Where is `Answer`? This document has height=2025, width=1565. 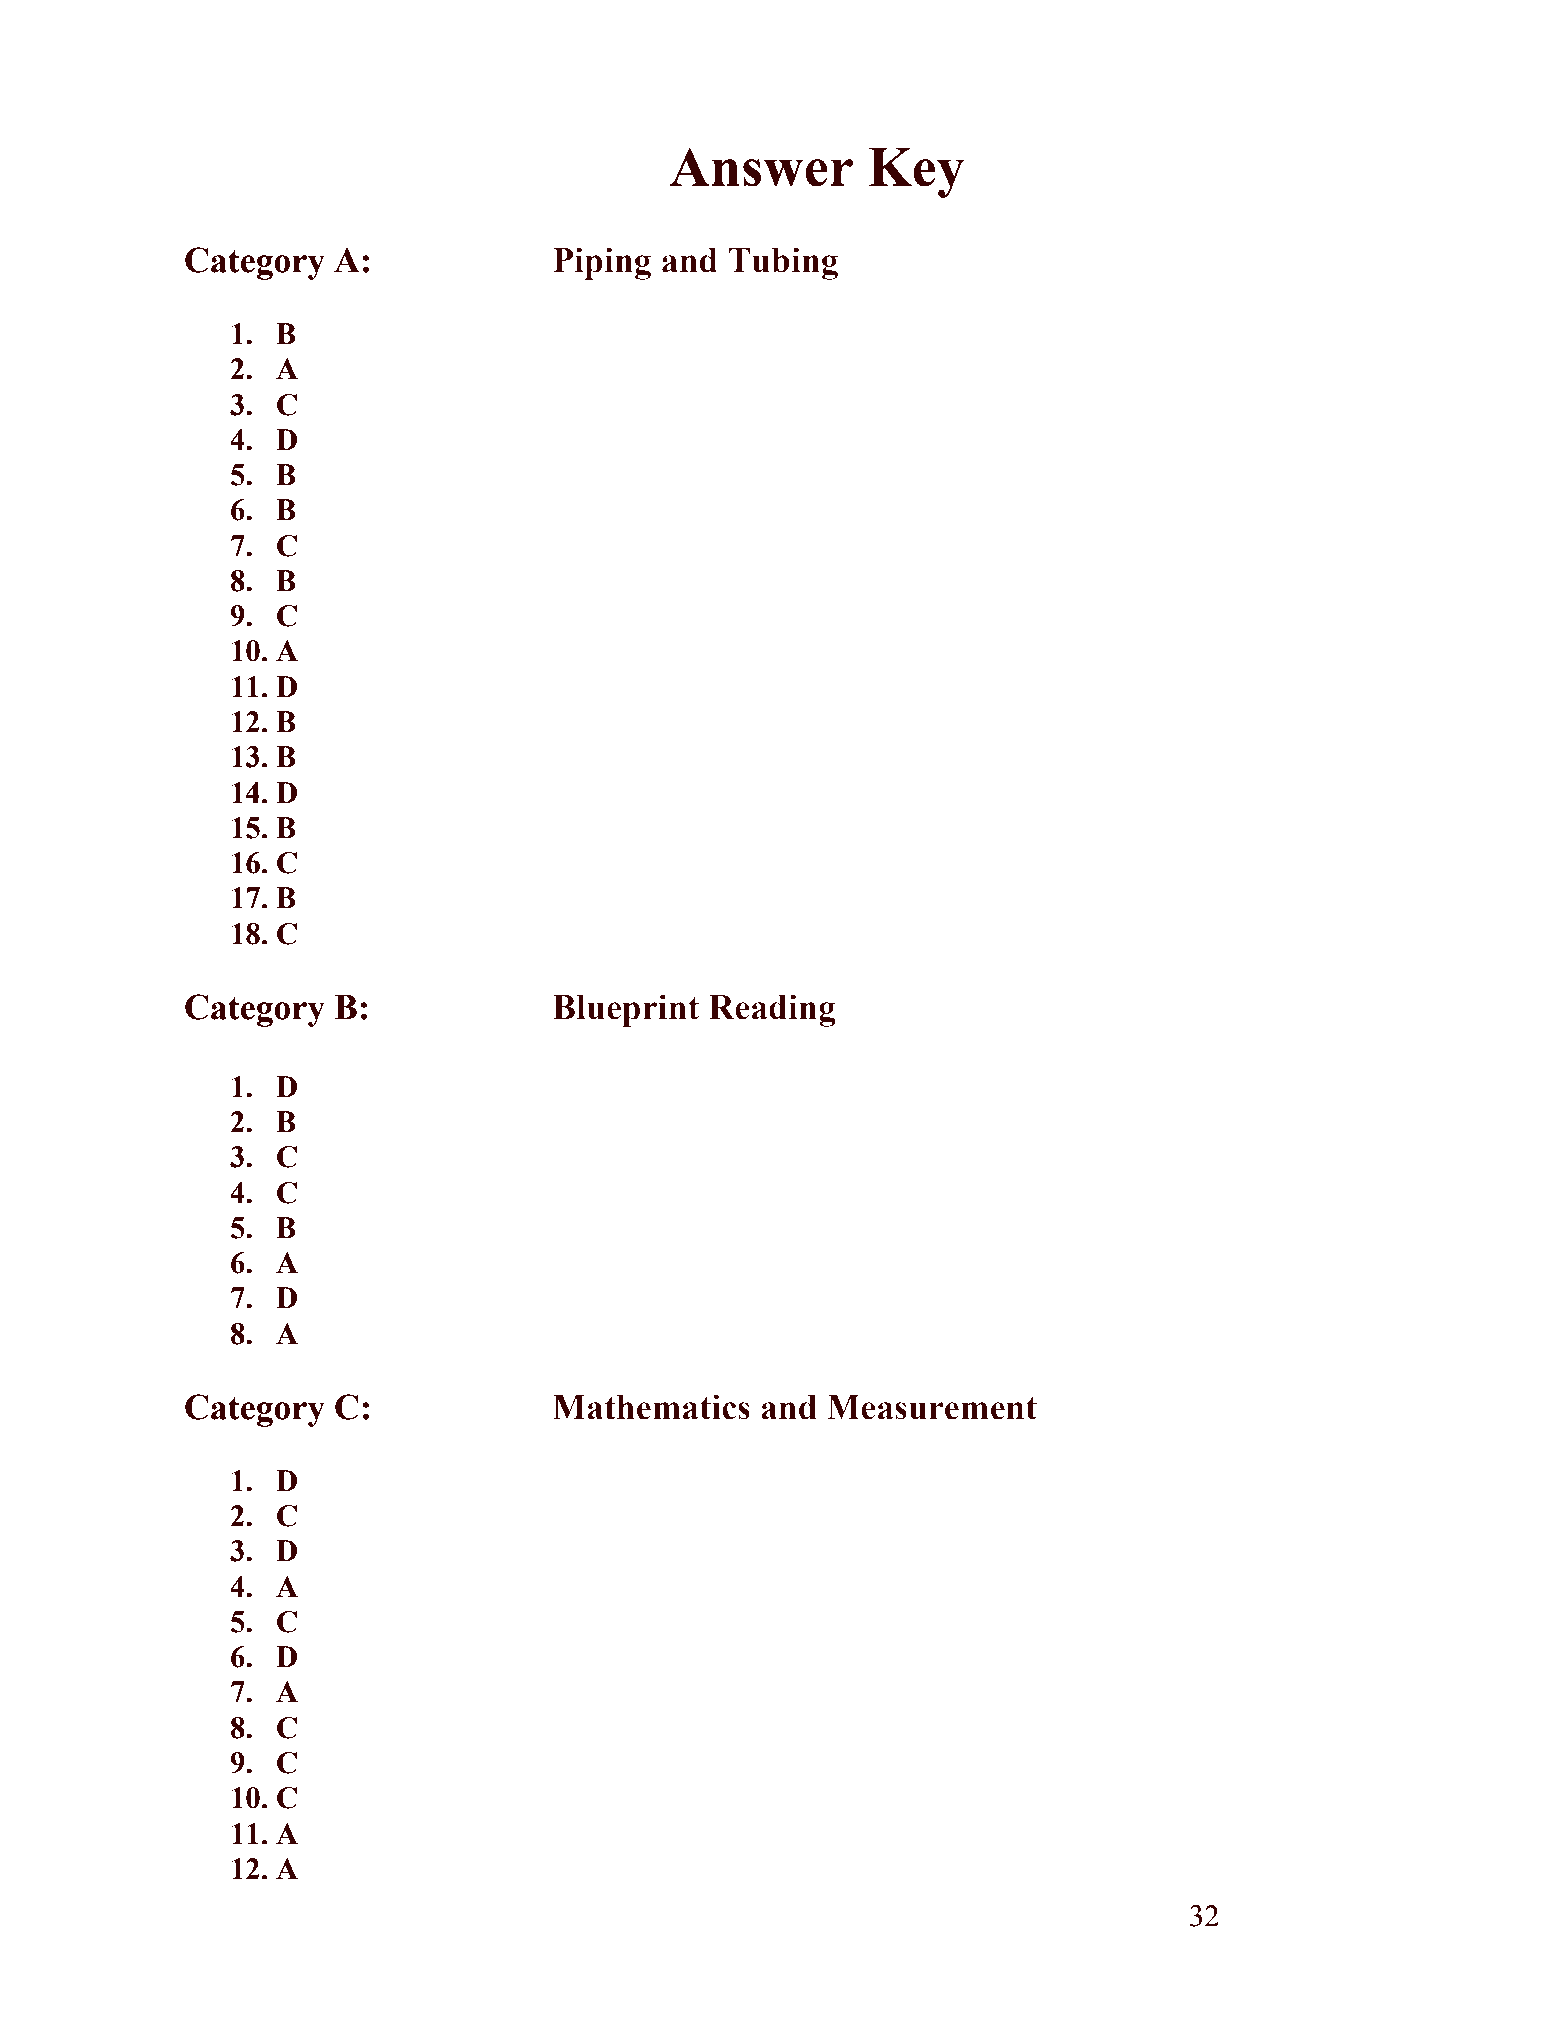 Answer is located at coordinates (761, 167).
